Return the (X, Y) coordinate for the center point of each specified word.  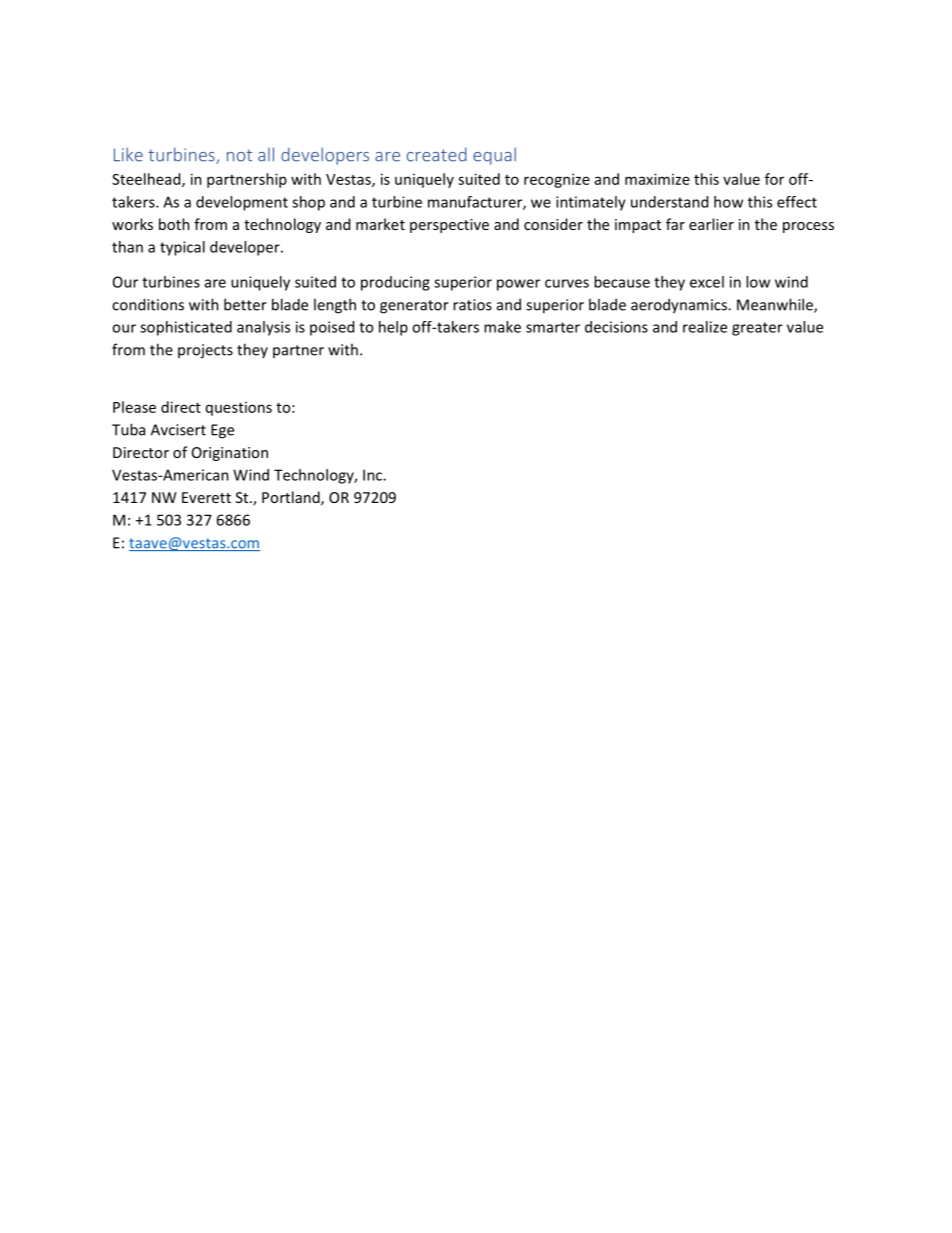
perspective (449, 226)
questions (239, 409)
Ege (222, 431)
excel (707, 282)
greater (757, 329)
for (774, 179)
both (174, 224)
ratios (472, 305)
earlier (711, 224)
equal (494, 156)
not (239, 155)
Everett (206, 497)
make (502, 327)
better (245, 304)
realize (705, 327)
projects (205, 351)
